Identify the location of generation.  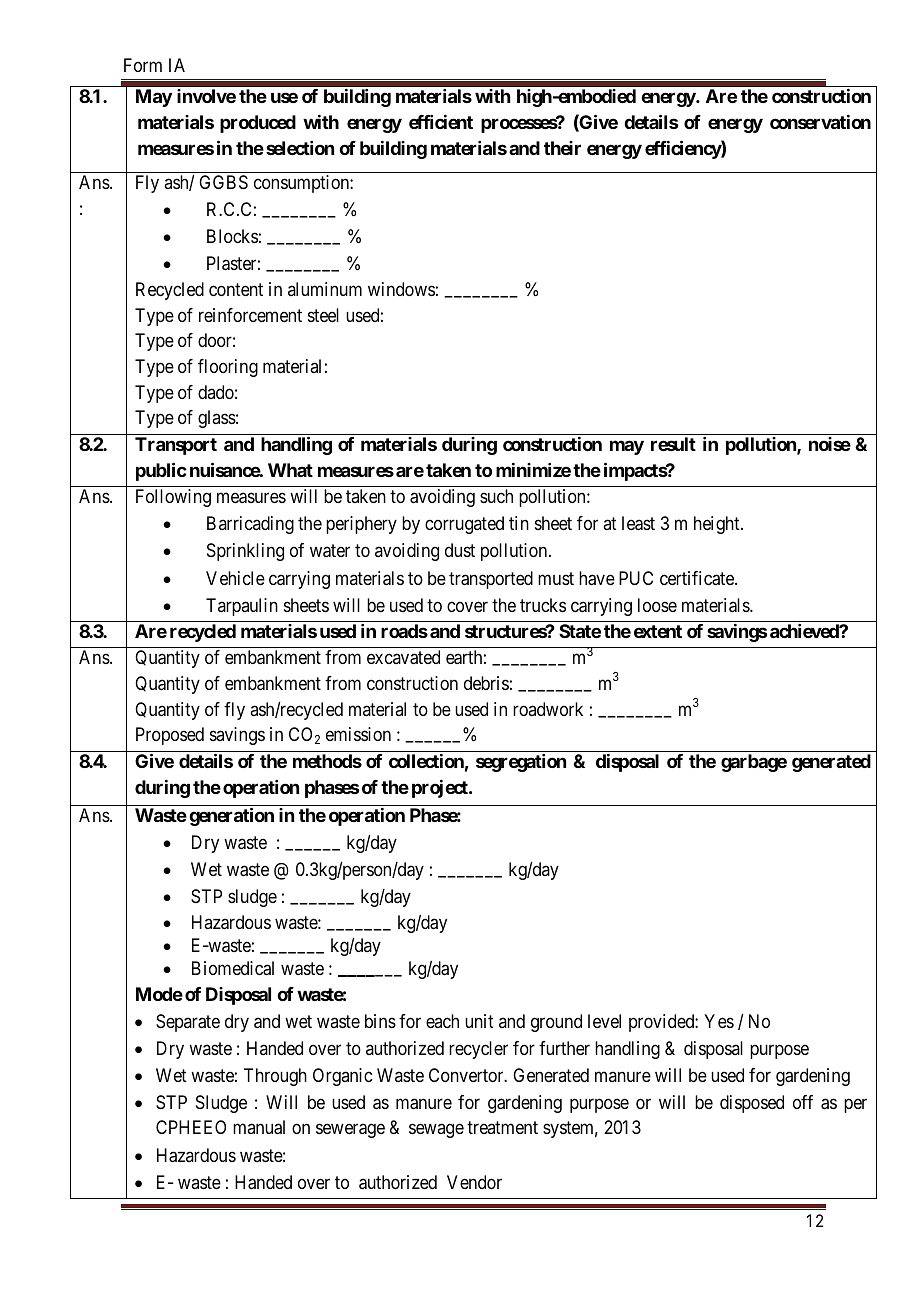
(231, 816).
